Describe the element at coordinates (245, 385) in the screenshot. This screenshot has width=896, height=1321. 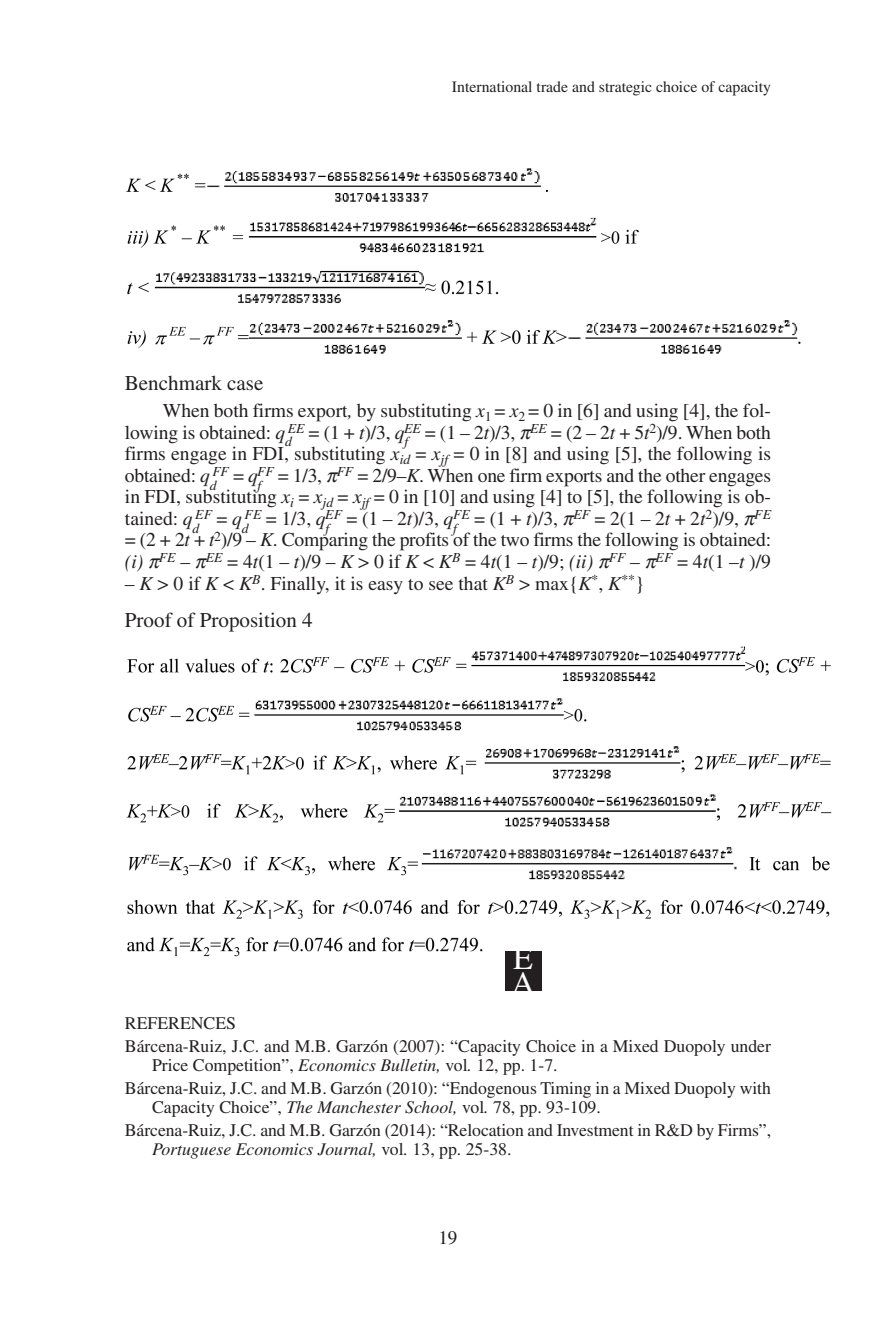
I see `case` at that location.
